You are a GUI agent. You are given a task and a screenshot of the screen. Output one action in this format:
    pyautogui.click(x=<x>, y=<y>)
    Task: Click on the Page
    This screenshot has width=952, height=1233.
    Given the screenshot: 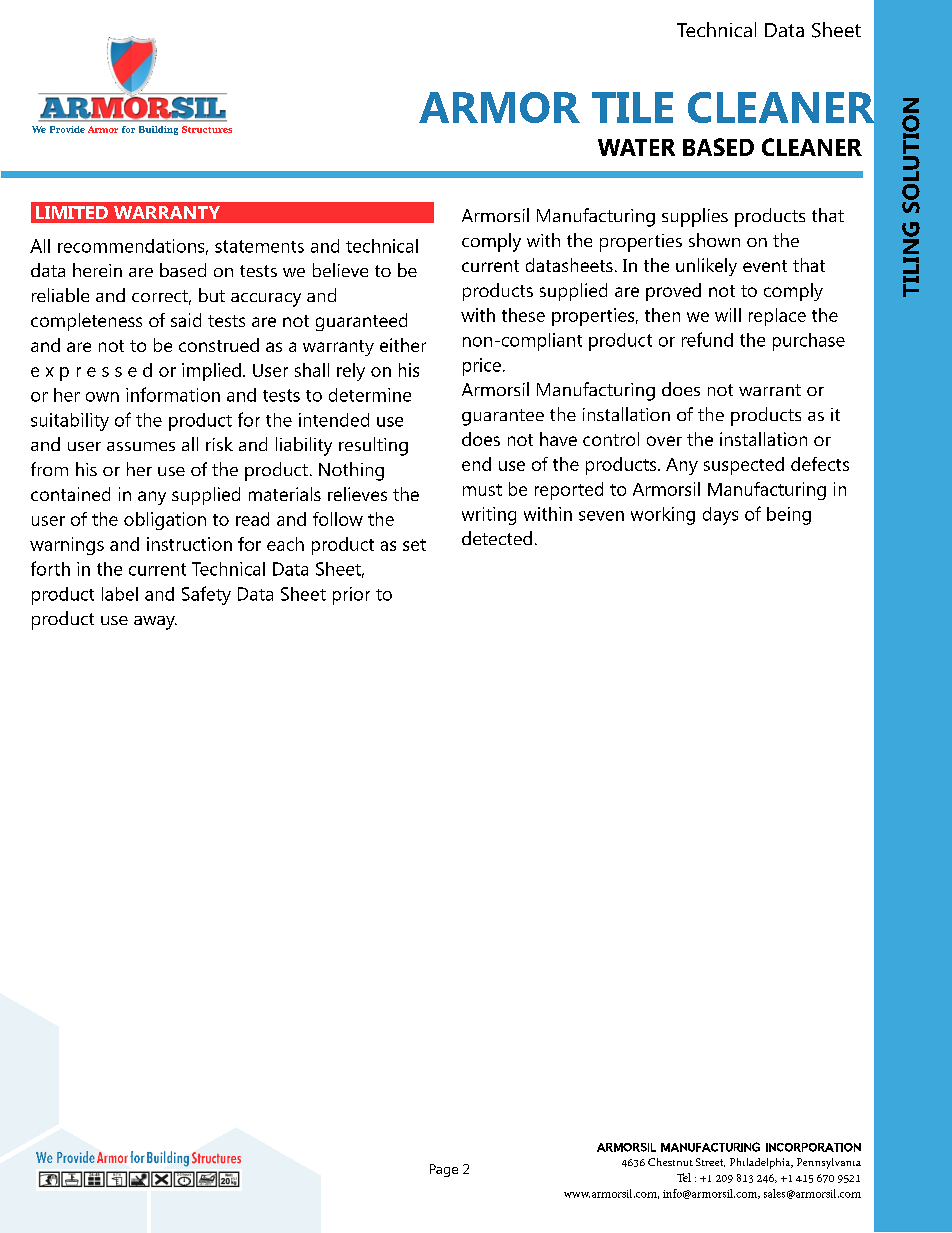 What is the action you would take?
    pyautogui.click(x=444, y=1170)
